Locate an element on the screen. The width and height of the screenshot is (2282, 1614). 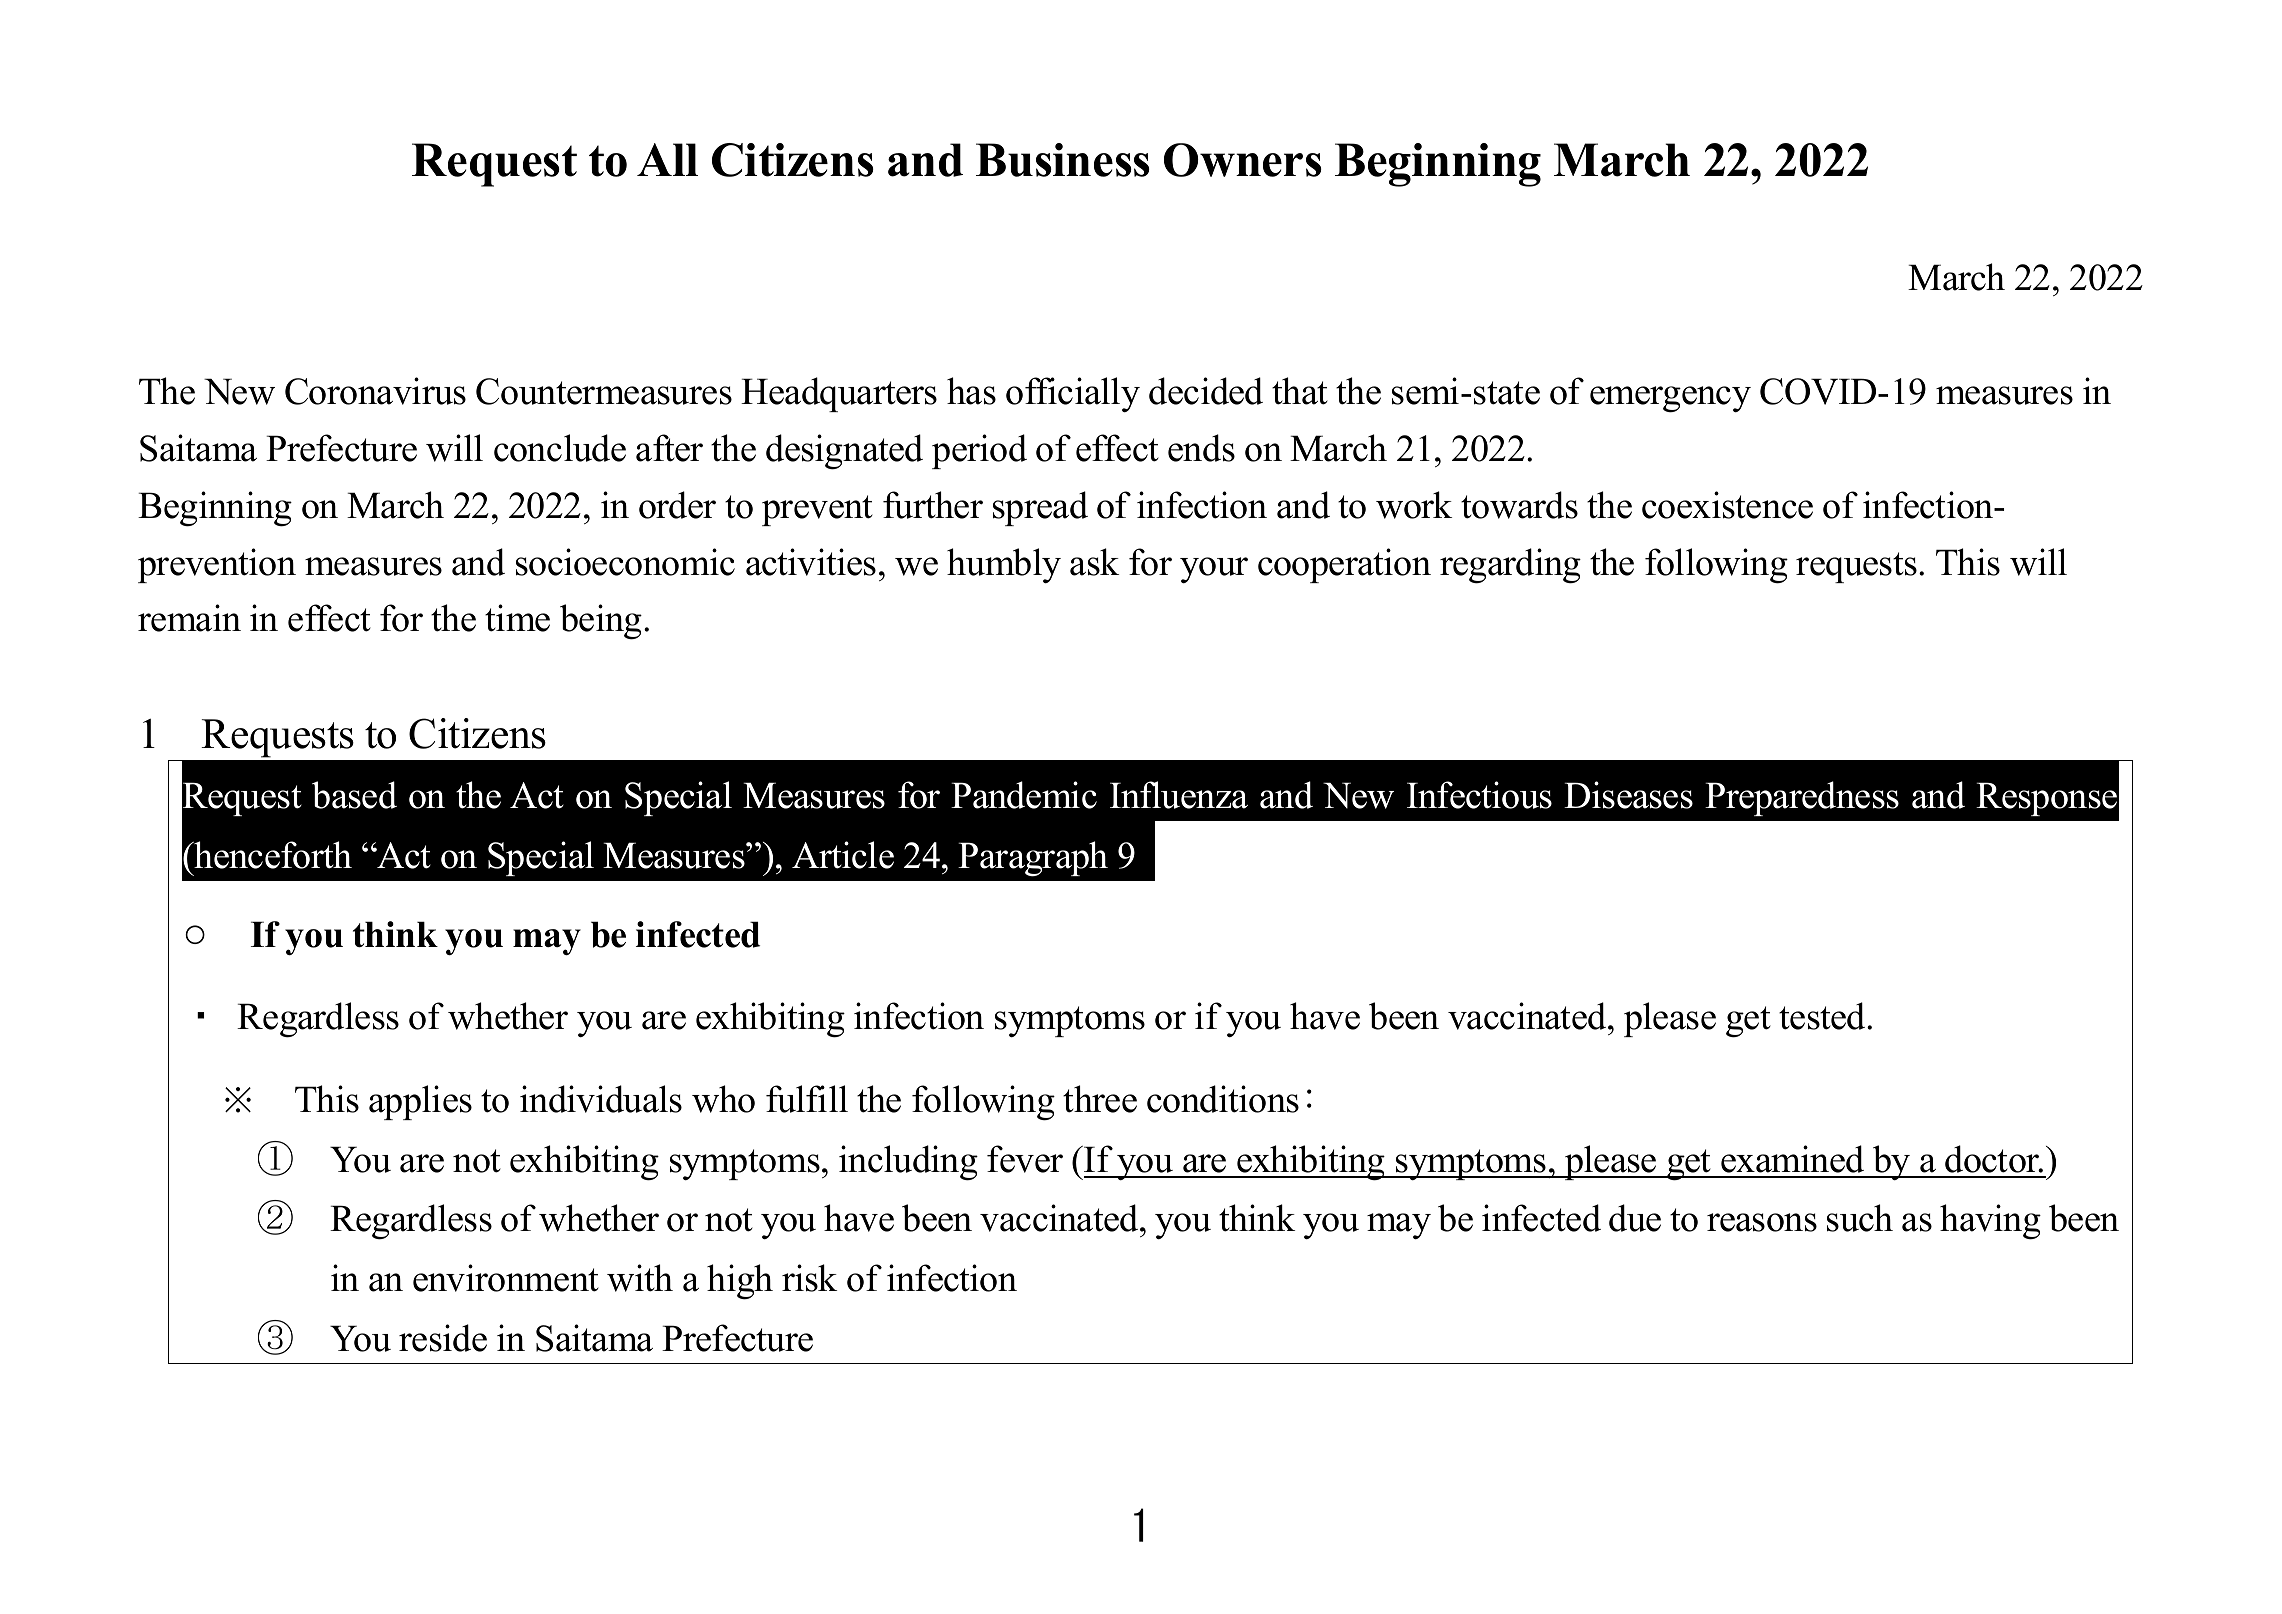
time is located at coordinates (517, 618).
